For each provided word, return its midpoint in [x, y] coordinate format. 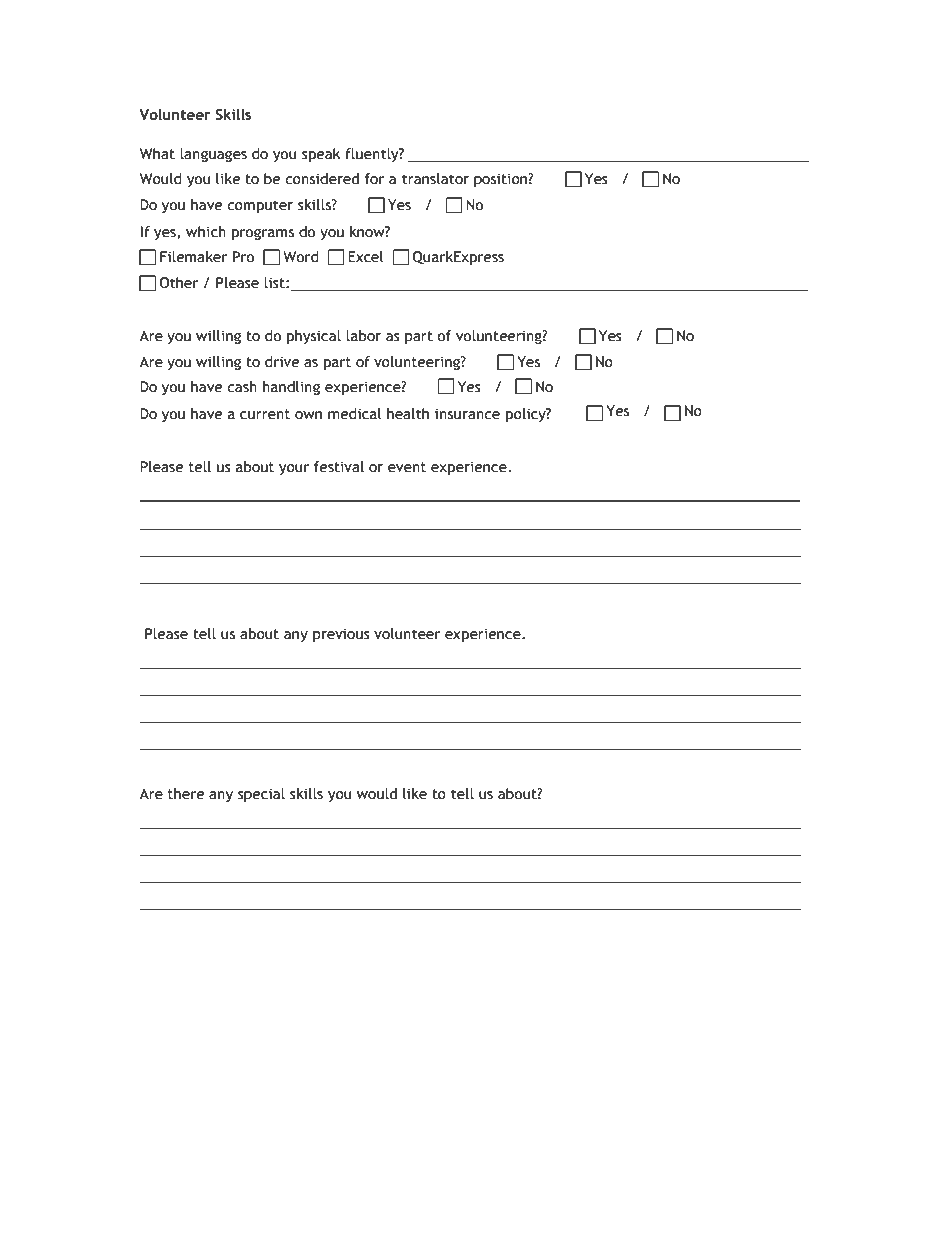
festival [339, 467]
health [408, 414]
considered [322, 179]
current [265, 414]
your [294, 469]
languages [213, 155]
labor [363, 336]
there [186, 794]
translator [435, 179]
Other [179, 283]
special [261, 795]
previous [341, 635]
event [407, 467]
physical [314, 337]
